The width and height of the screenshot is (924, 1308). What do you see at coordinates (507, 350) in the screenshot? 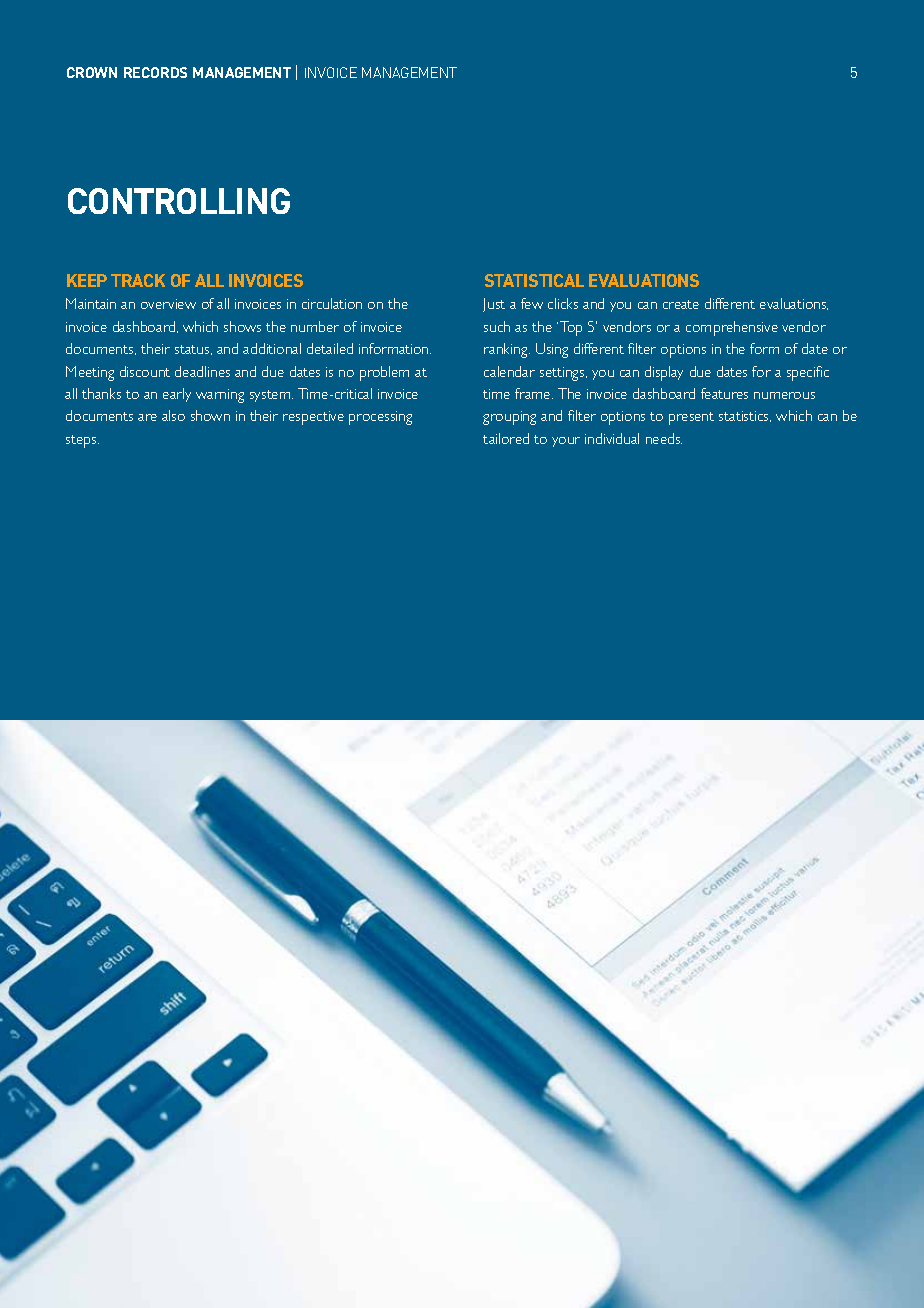
I see `ranking` at bounding box center [507, 350].
